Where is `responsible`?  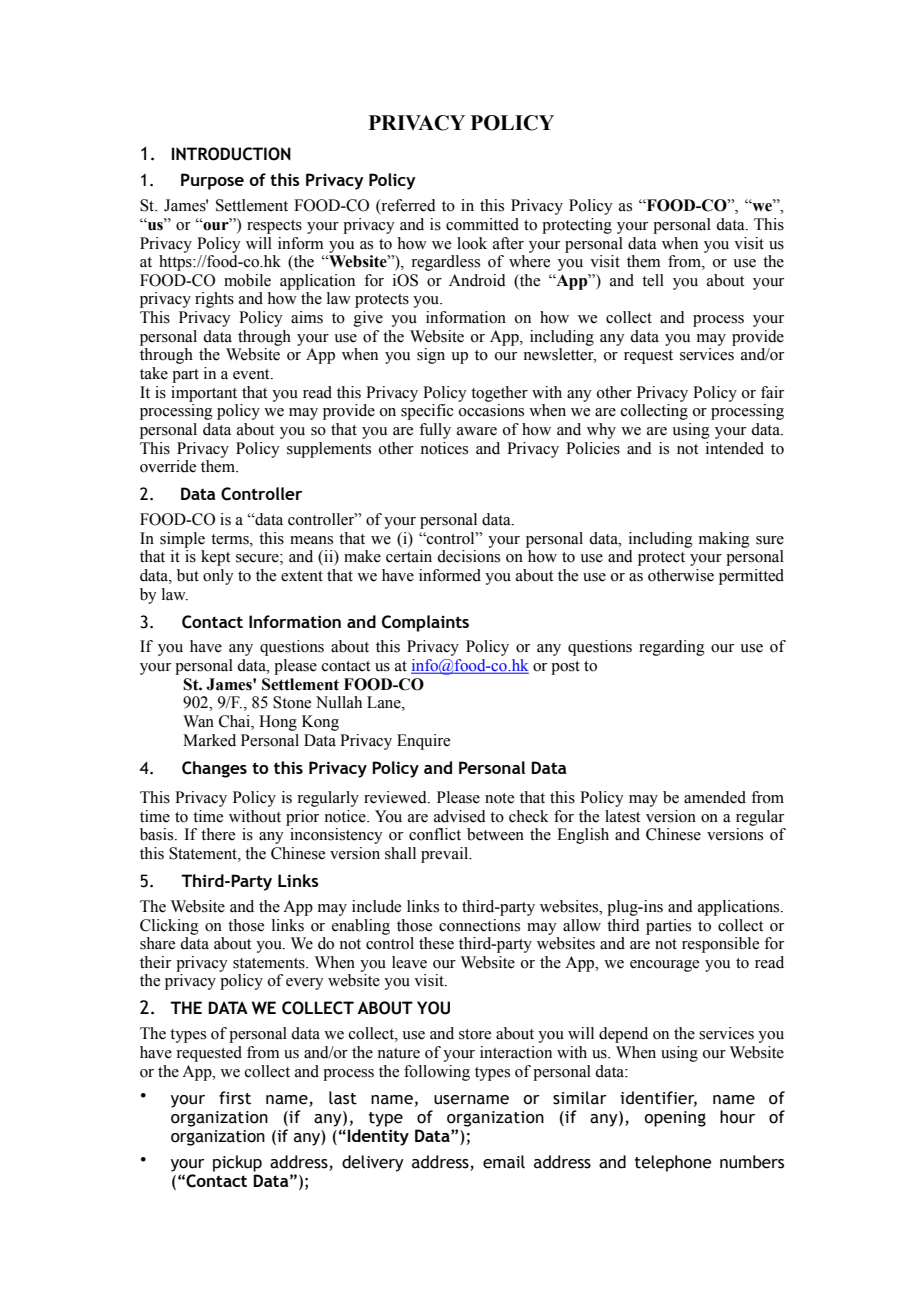
responsible is located at coordinates (720, 945).
